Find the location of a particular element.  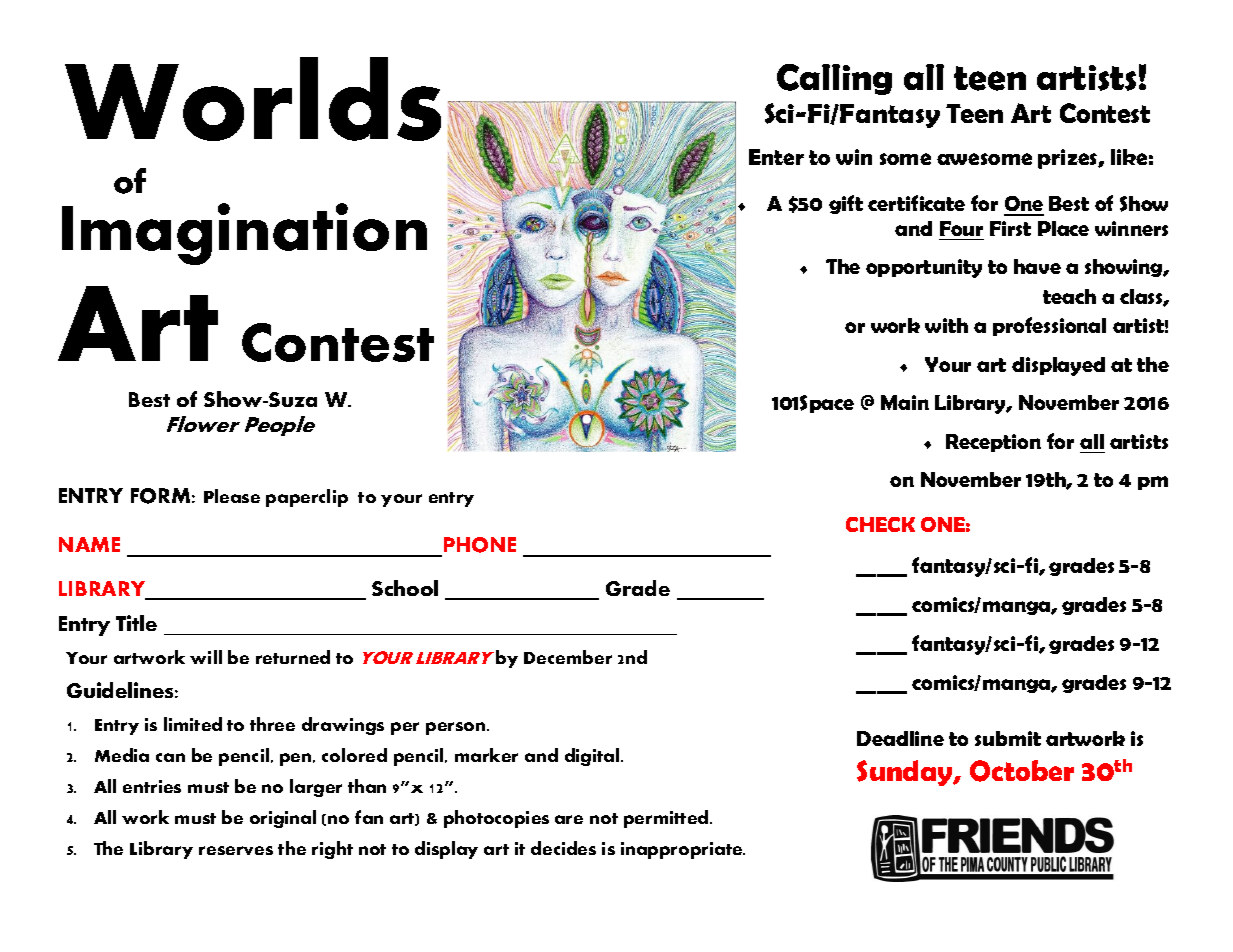

CHECK is located at coordinates (880, 524).
